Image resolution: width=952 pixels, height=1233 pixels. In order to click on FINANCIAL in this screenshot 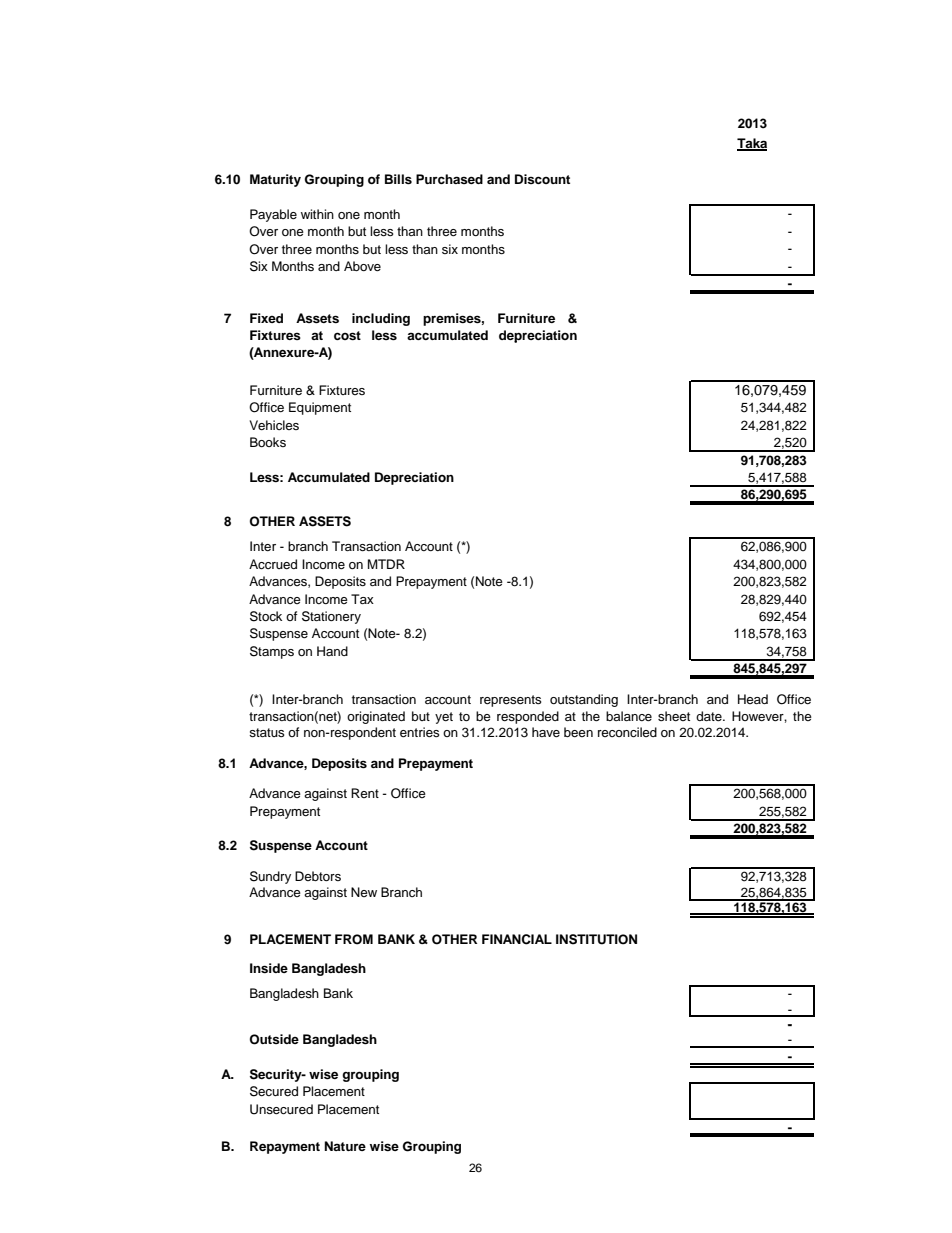, I will do `click(517, 939)`.
